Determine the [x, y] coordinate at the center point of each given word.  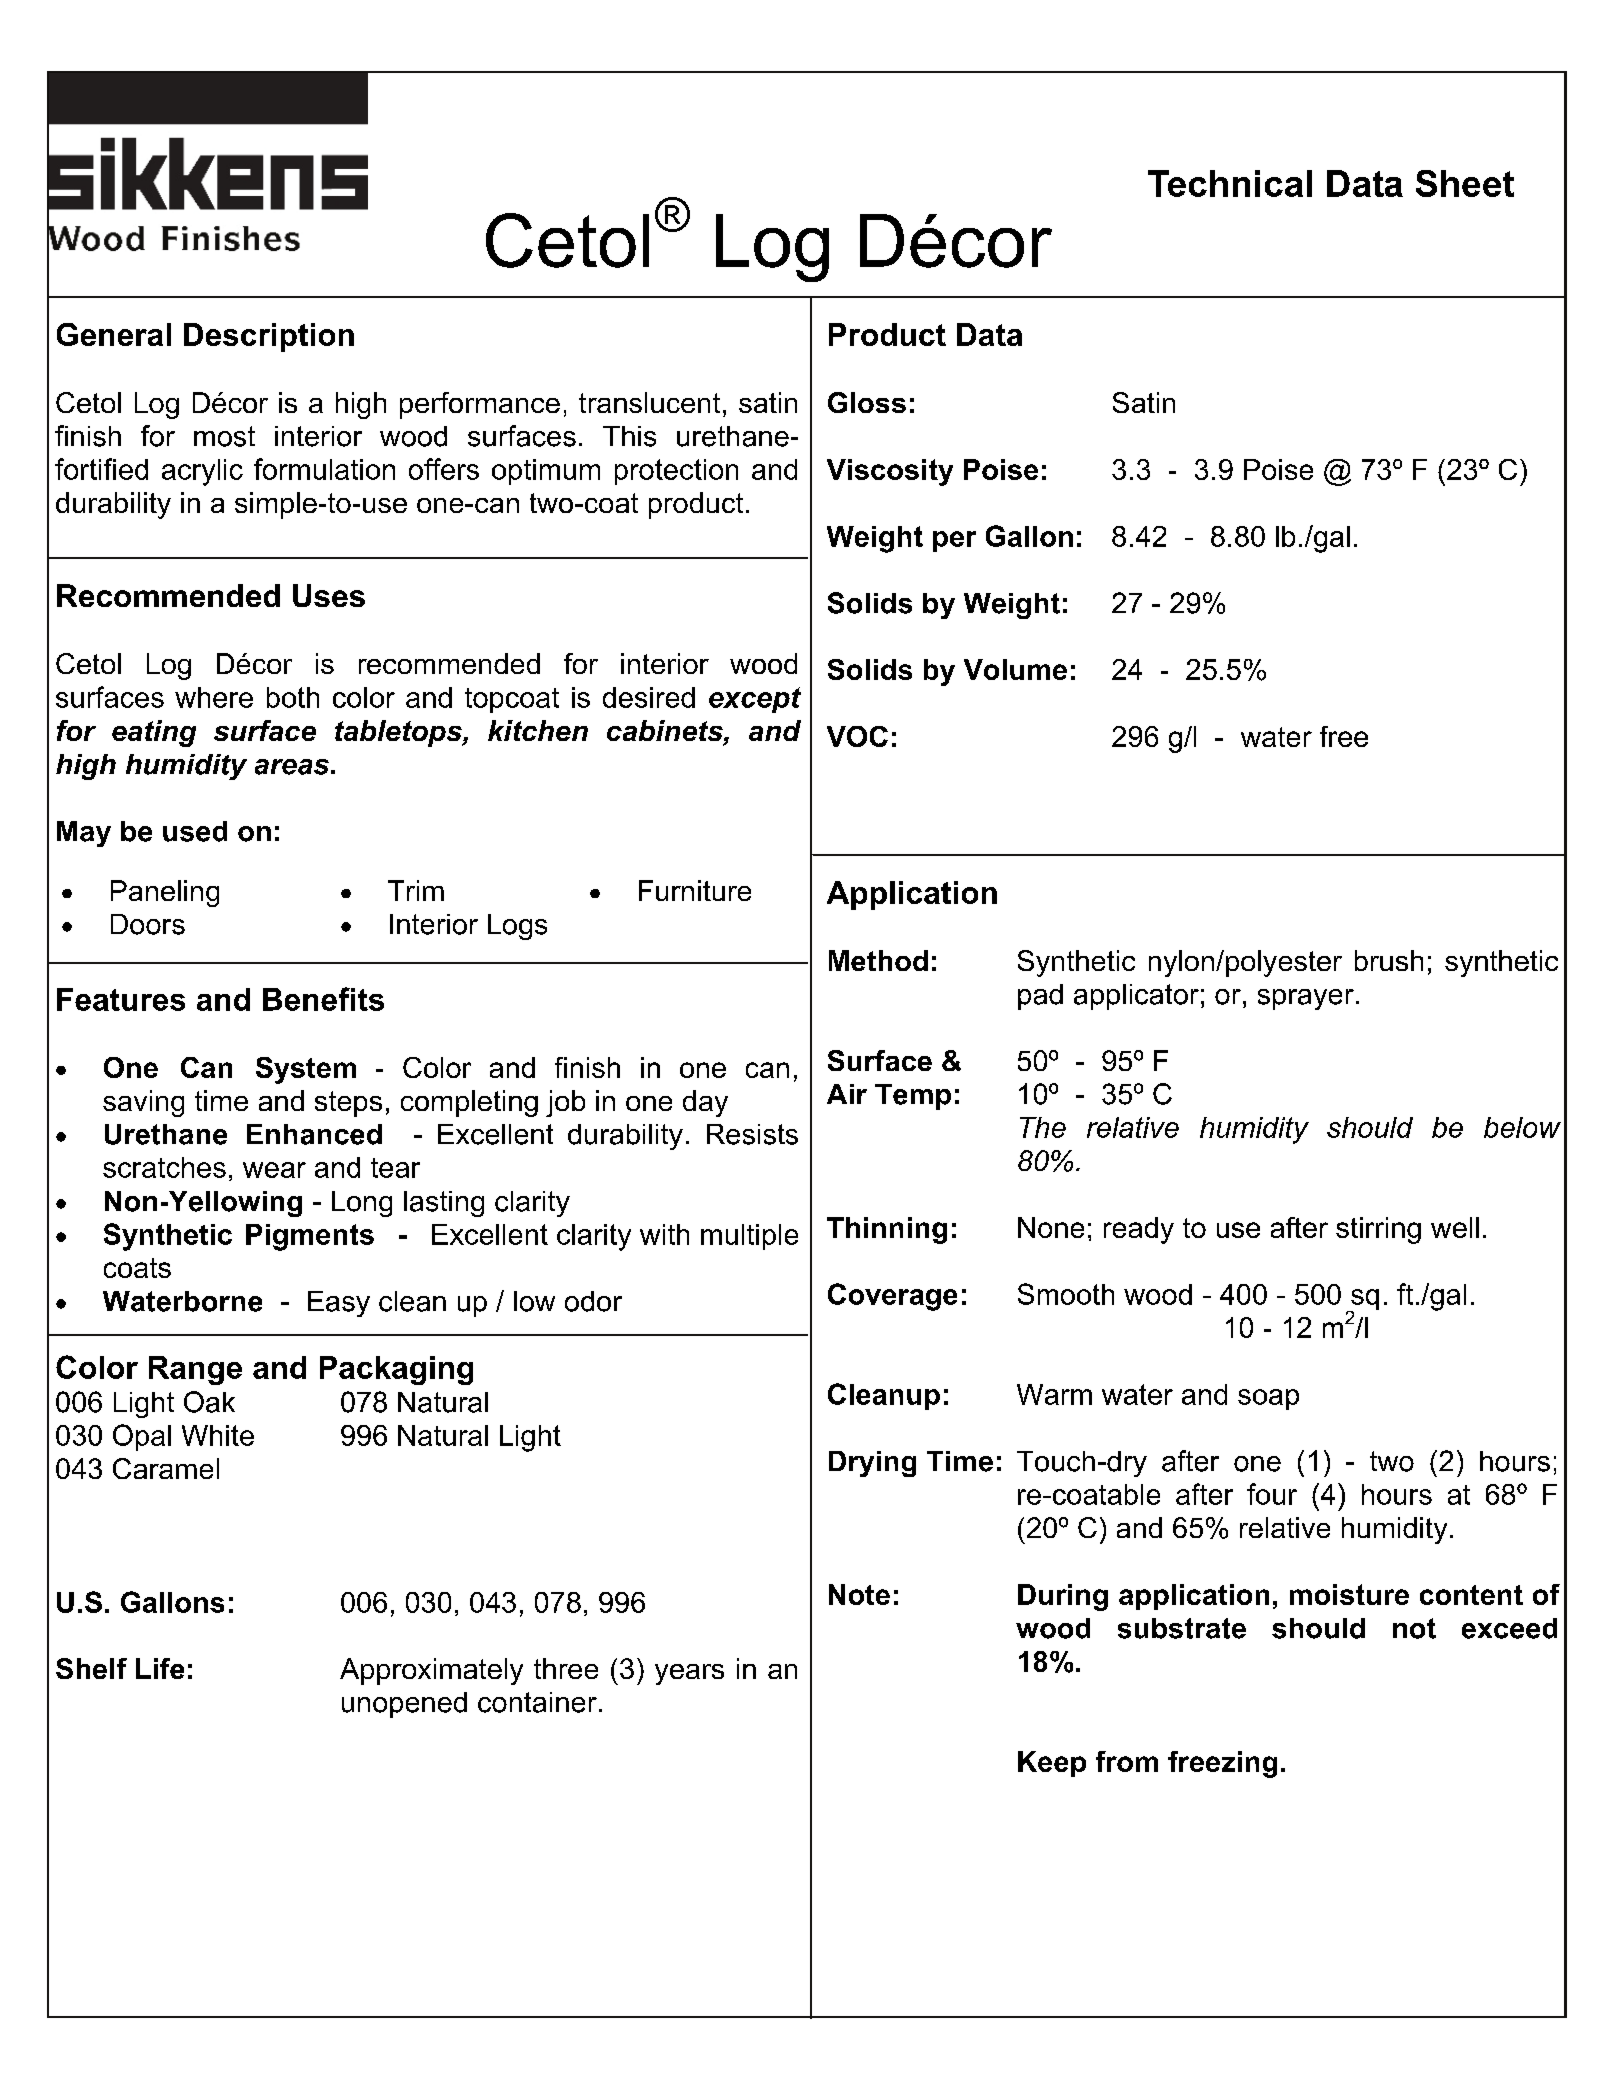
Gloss [867, 402]
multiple [749, 1237]
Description [269, 337]
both [293, 697]
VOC [857, 736]
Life [160, 1668]
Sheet [1465, 183]
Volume [1015, 669]
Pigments [310, 1237]
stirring [1378, 1230]
